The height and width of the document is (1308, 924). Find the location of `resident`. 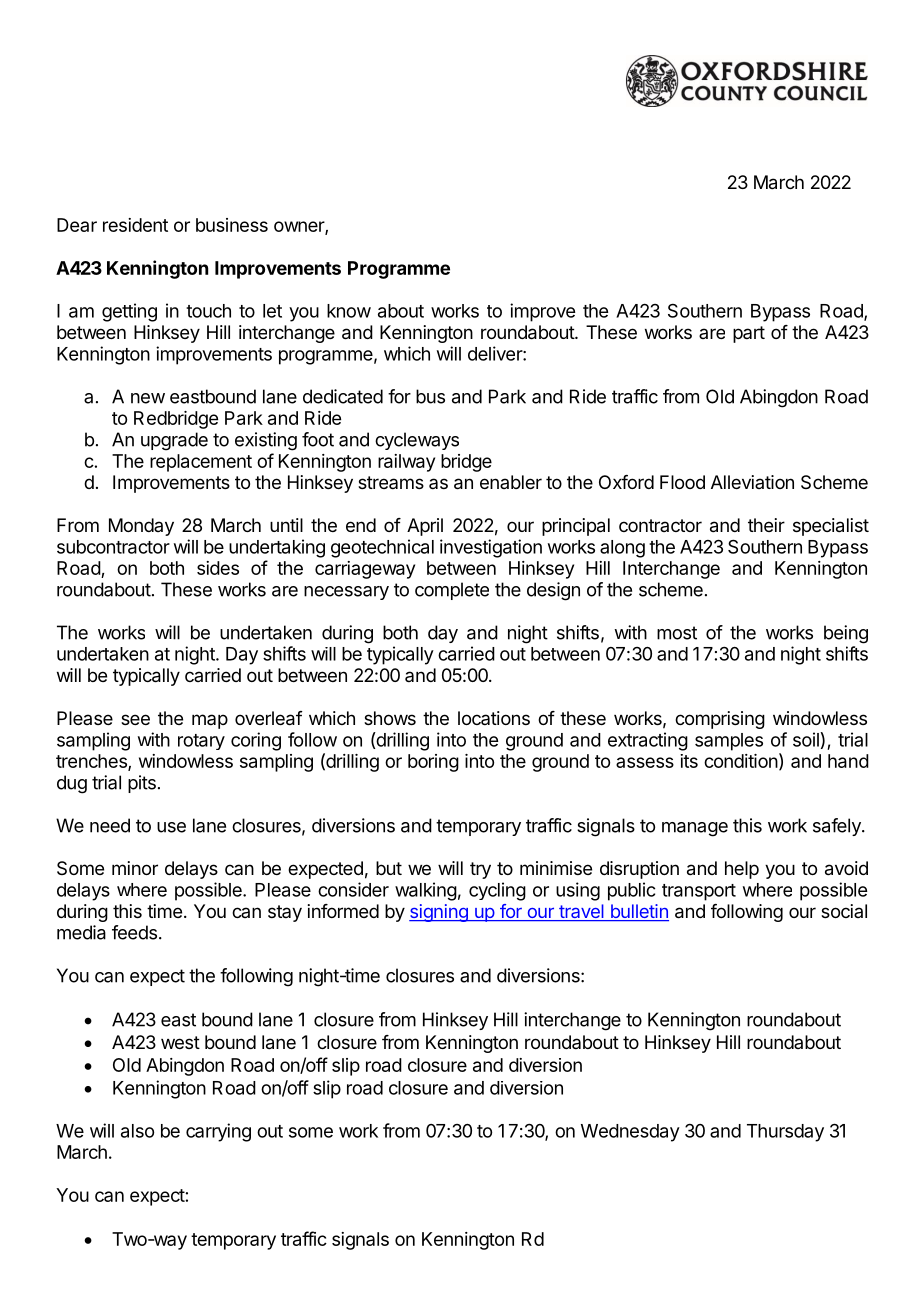

resident is located at coordinates (135, 225).
